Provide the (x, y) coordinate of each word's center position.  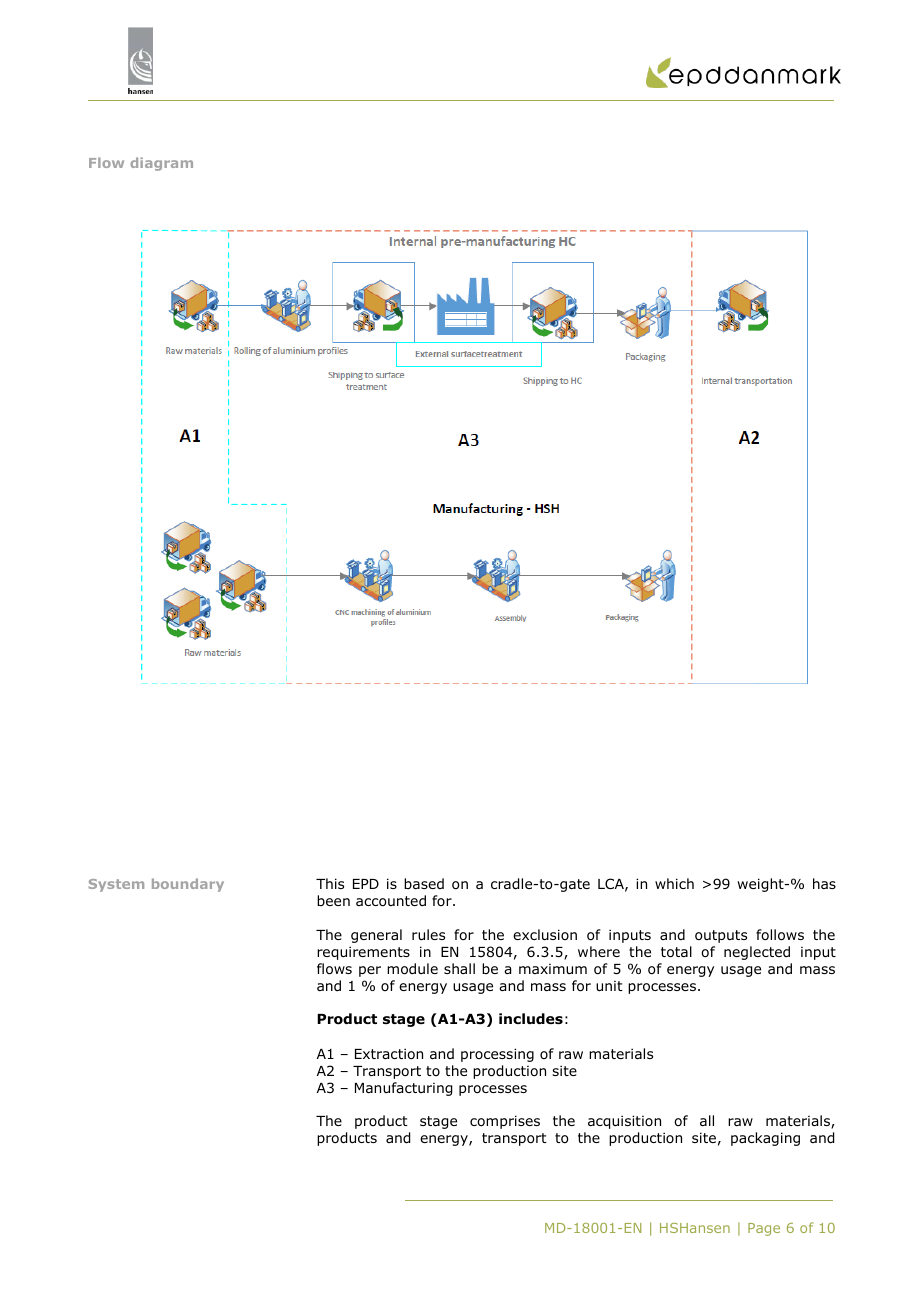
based (424, 883)
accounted (391, 901)
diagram (161, 164)
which (674, 883)
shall (459, 968)
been (333, 900)
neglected (757, 953)
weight (761, 885)
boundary (188, 885)
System (116, 885)
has (824, 883)
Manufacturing (403, 1089)
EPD (366, 884)
